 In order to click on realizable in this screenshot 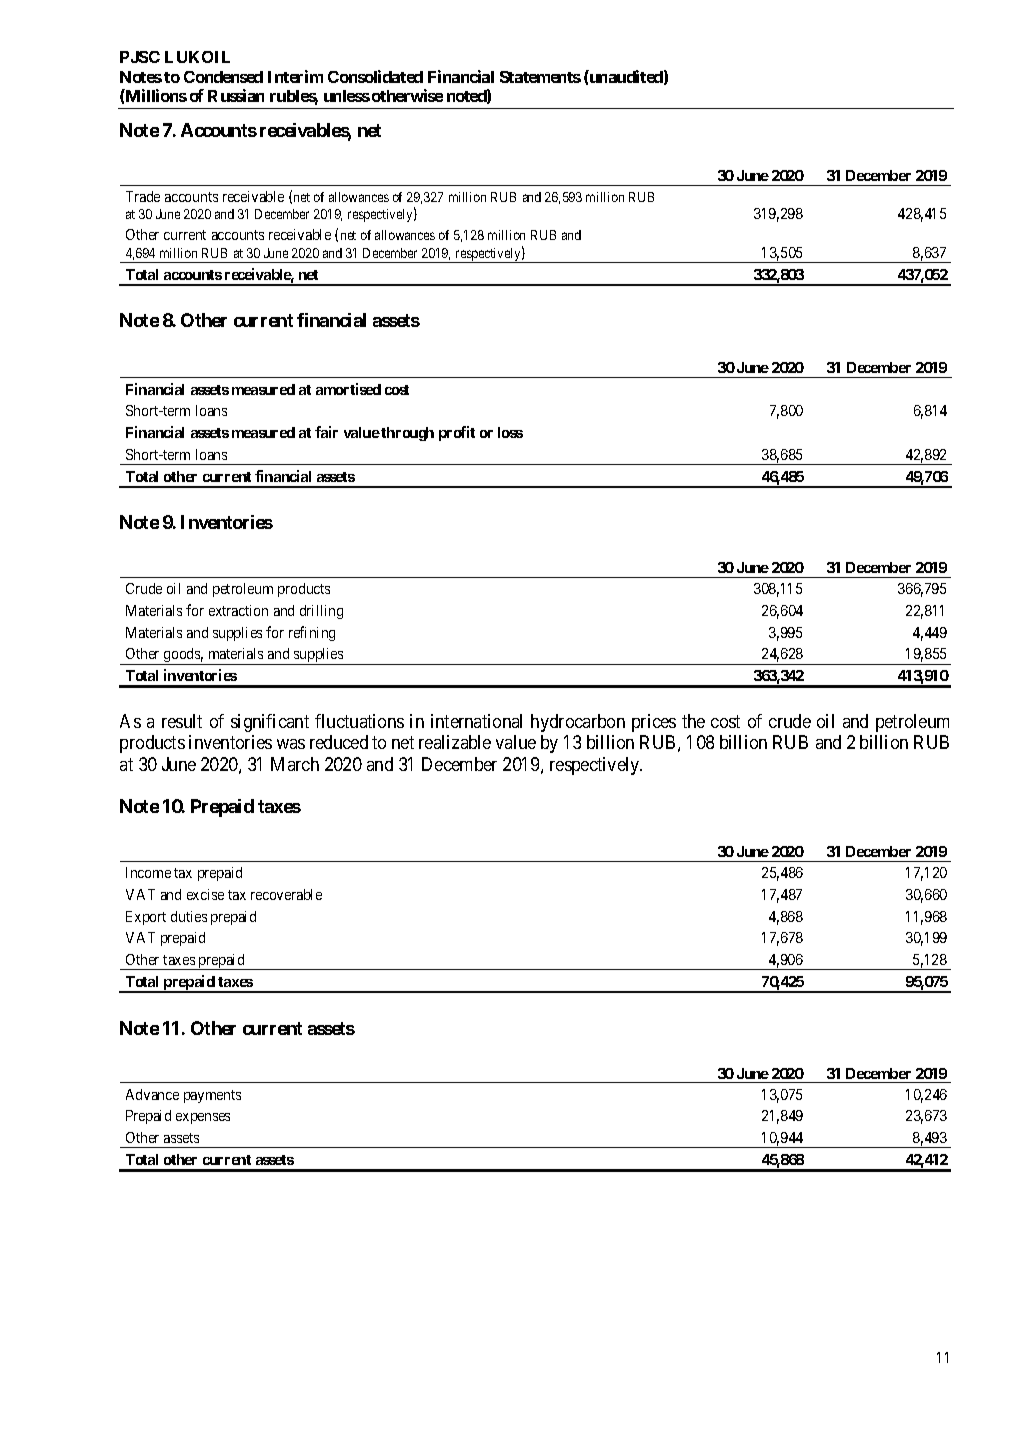, I will do `click(455, 742)`.
